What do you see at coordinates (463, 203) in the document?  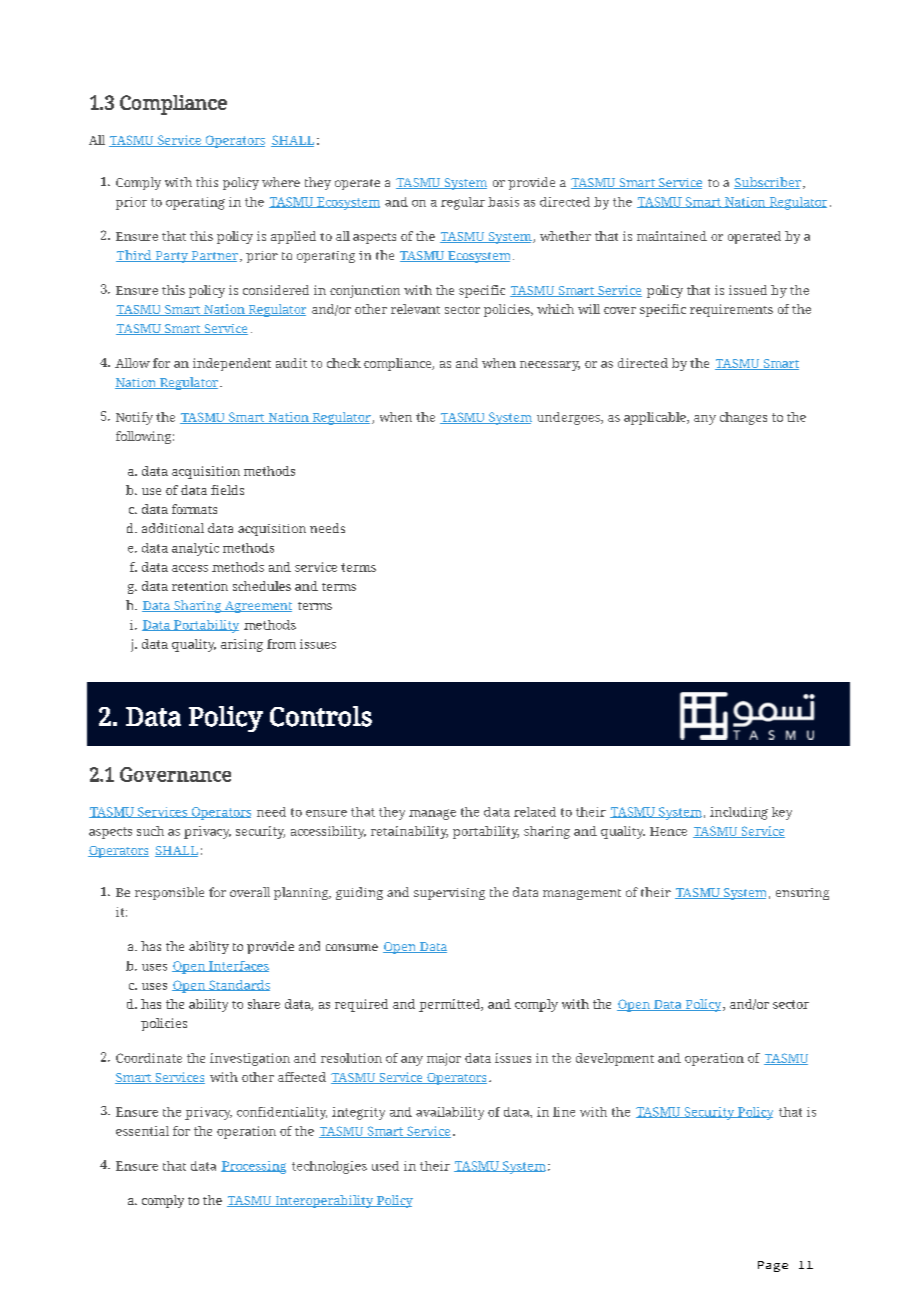 I see `regular` at bounding box center [463, 203].
